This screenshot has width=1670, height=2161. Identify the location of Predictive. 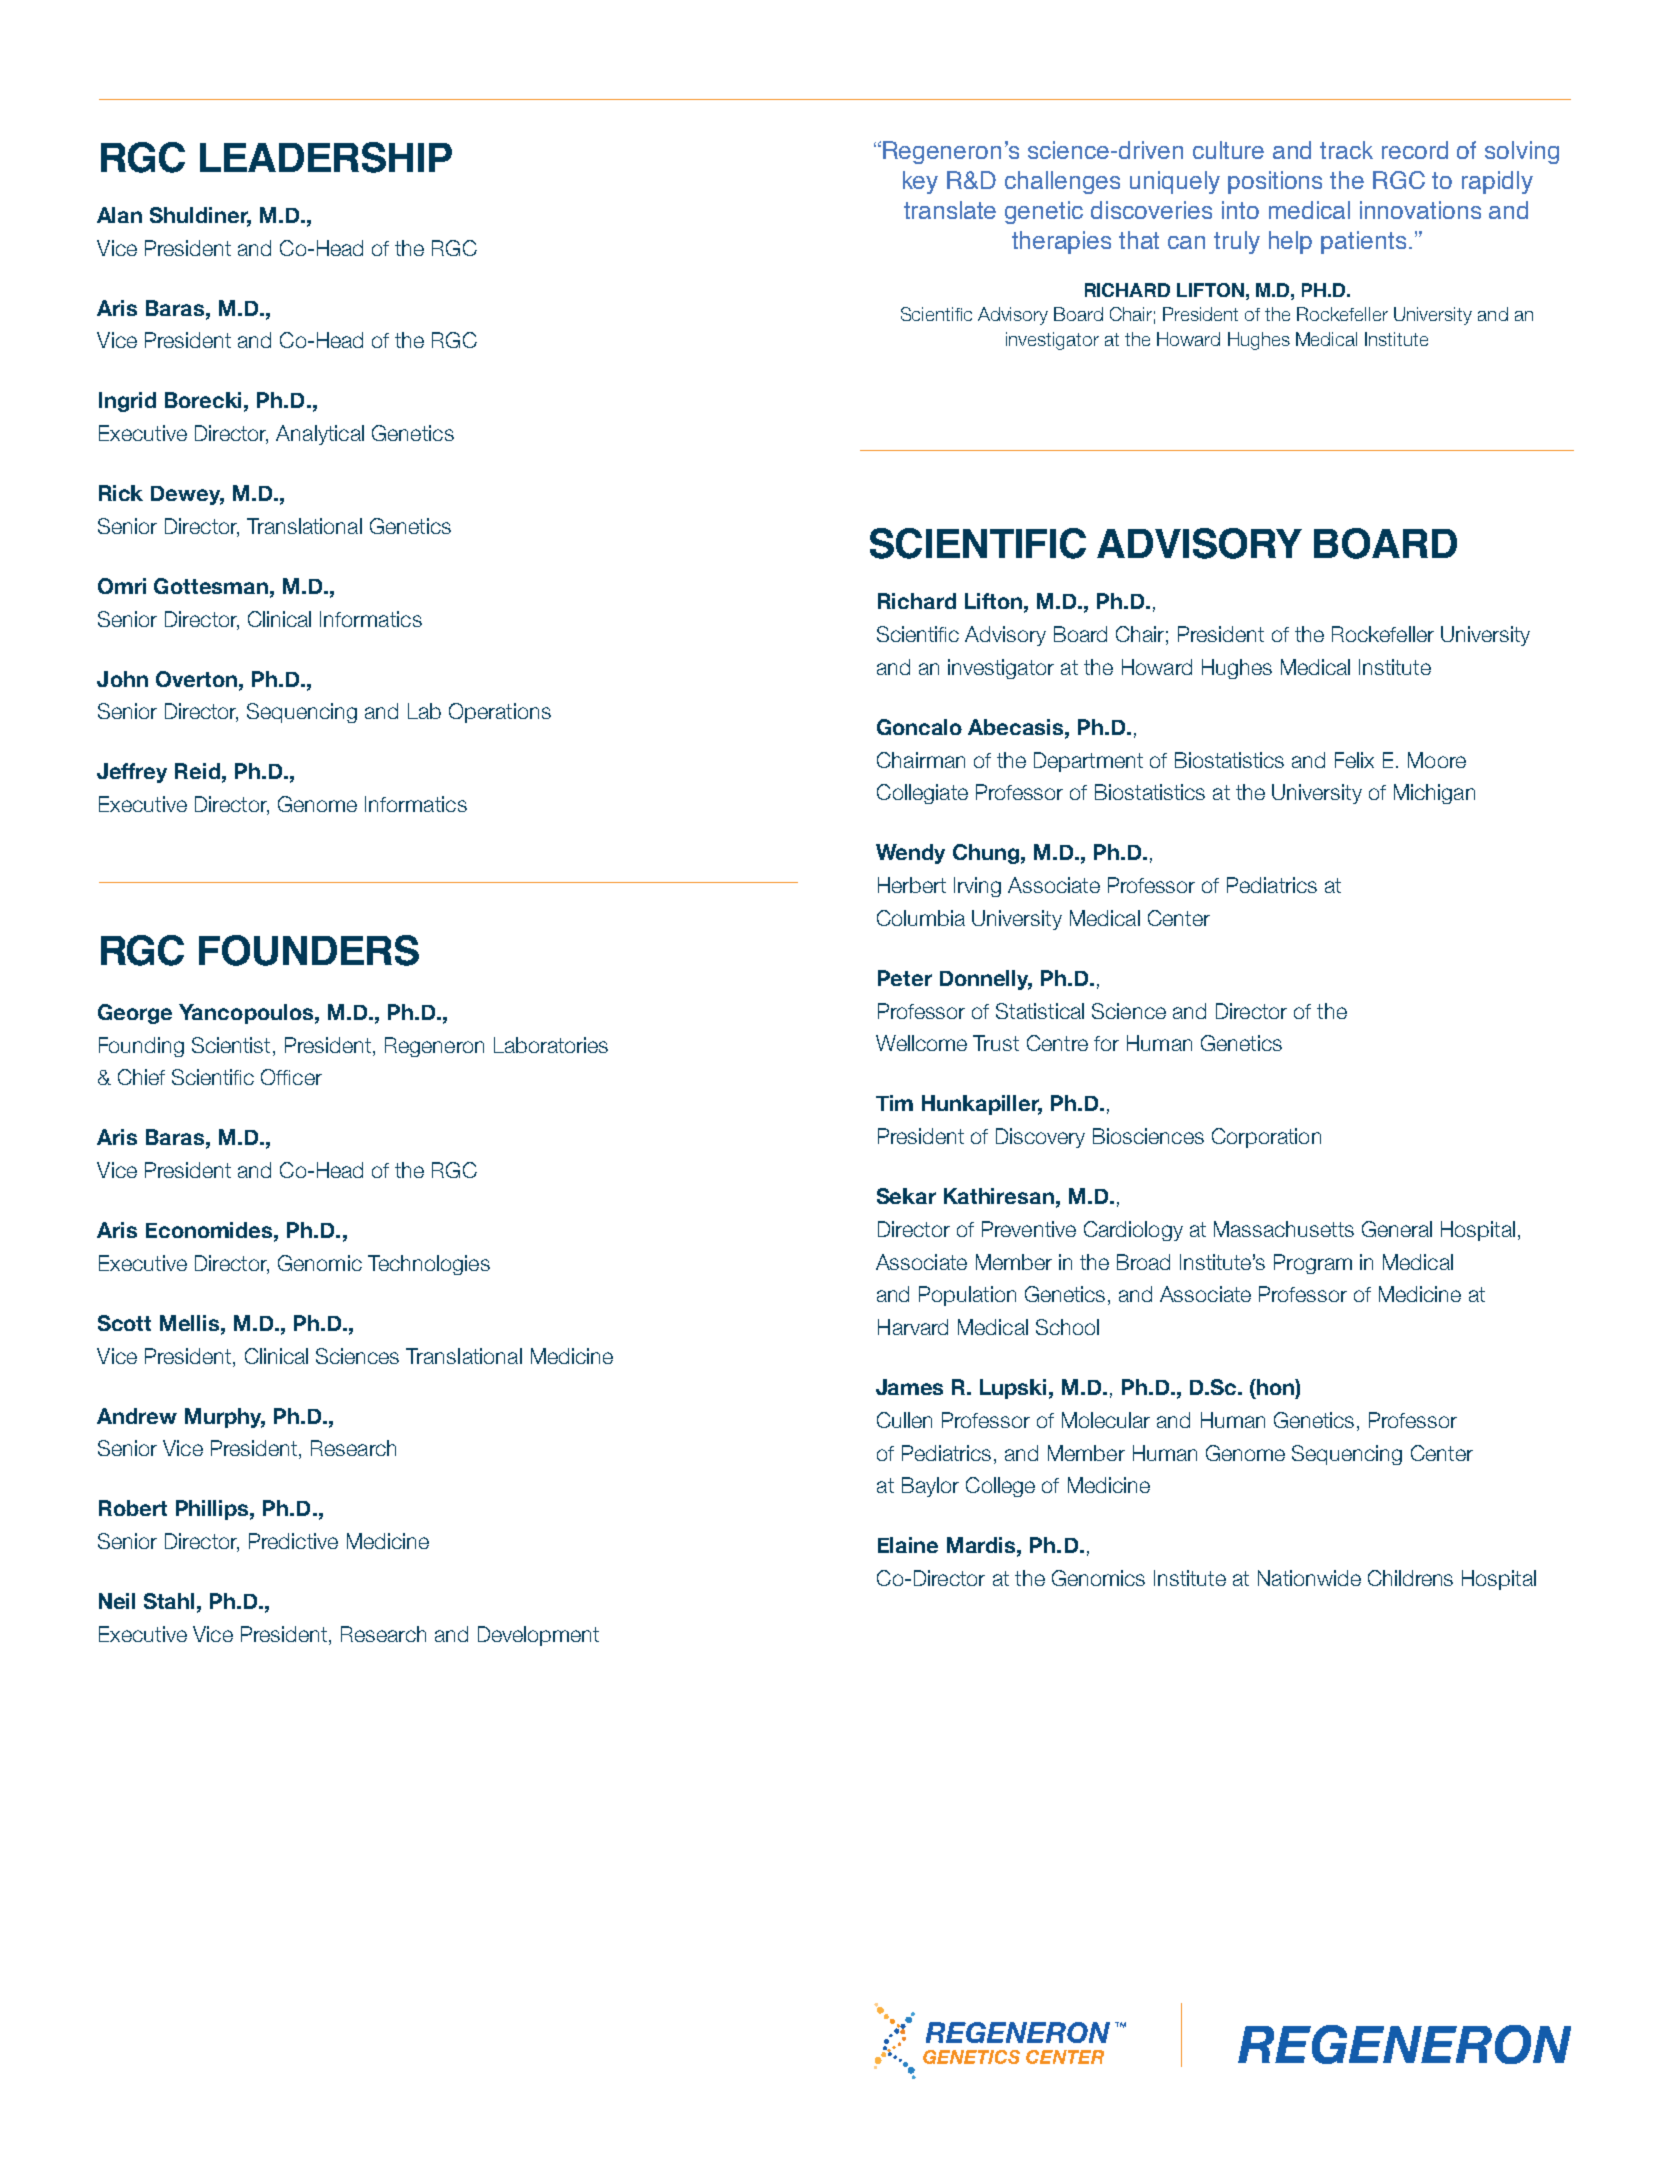
(293, 1541).
